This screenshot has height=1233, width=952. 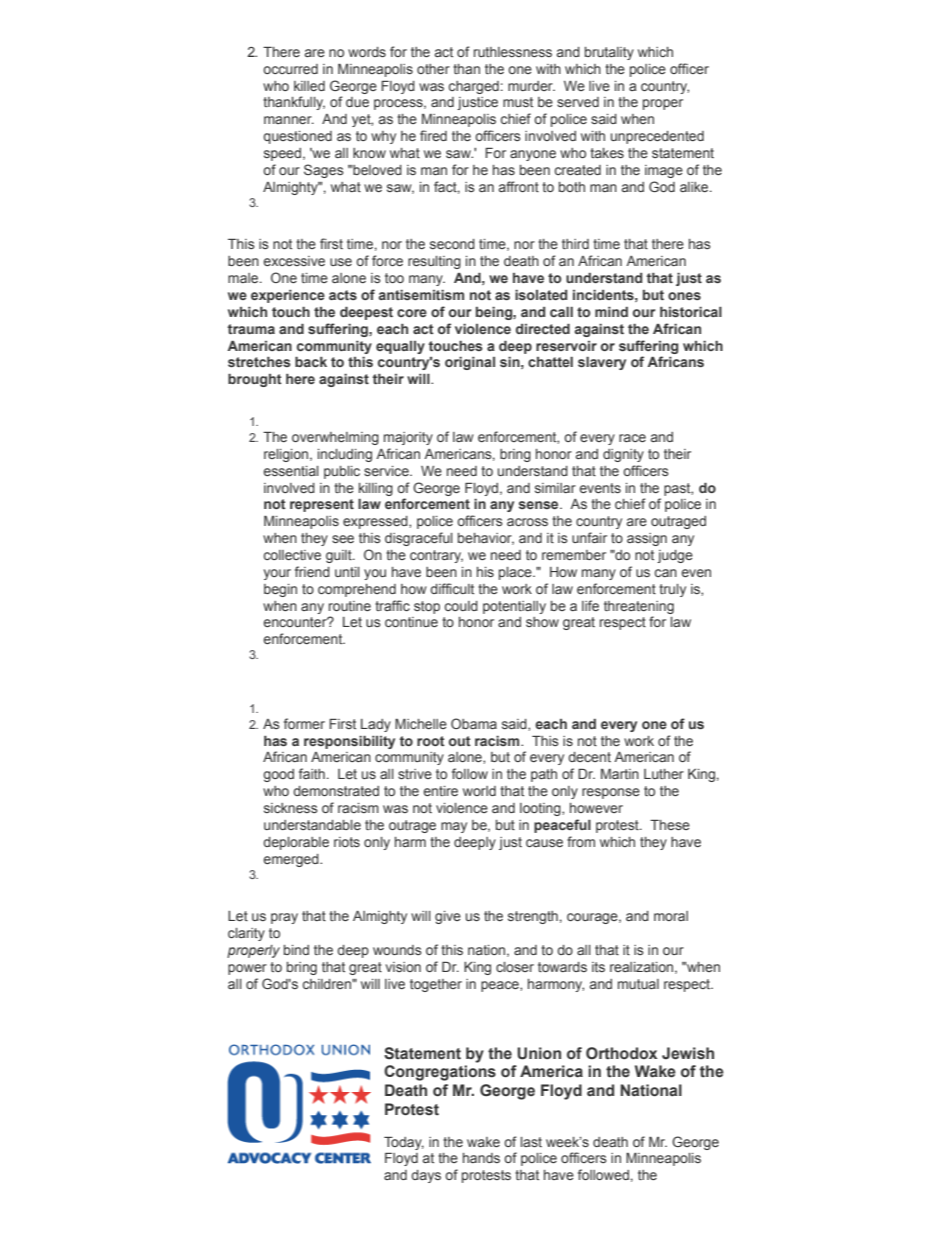 What do you see at coordinates (309, 86) in the screenshot?
I see `killed` at bounding box center [309, 86].
